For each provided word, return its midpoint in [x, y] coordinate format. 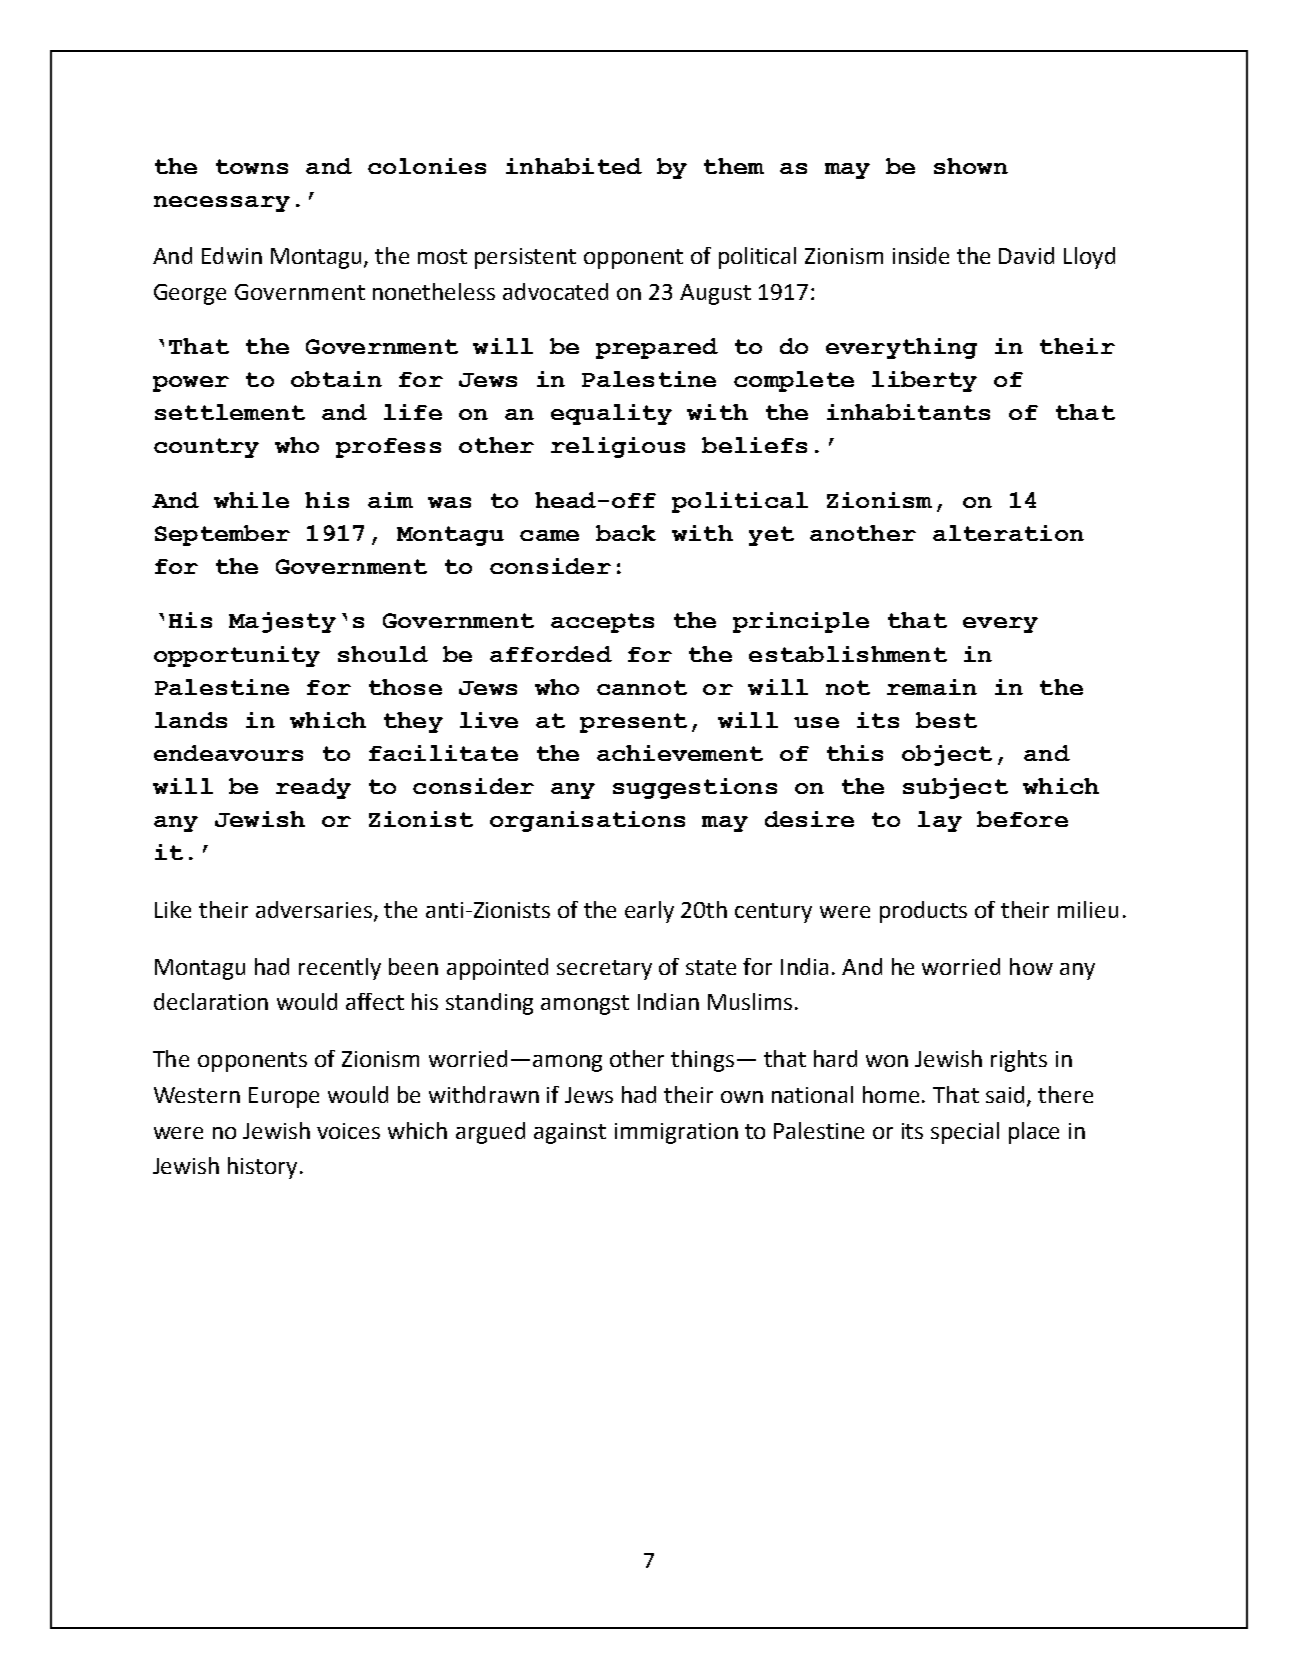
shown [971, 166]
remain [932, 687]
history [262, 1168]
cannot [642, 687]
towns [252, 166]
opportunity [237, 656]
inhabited [574, 166]
